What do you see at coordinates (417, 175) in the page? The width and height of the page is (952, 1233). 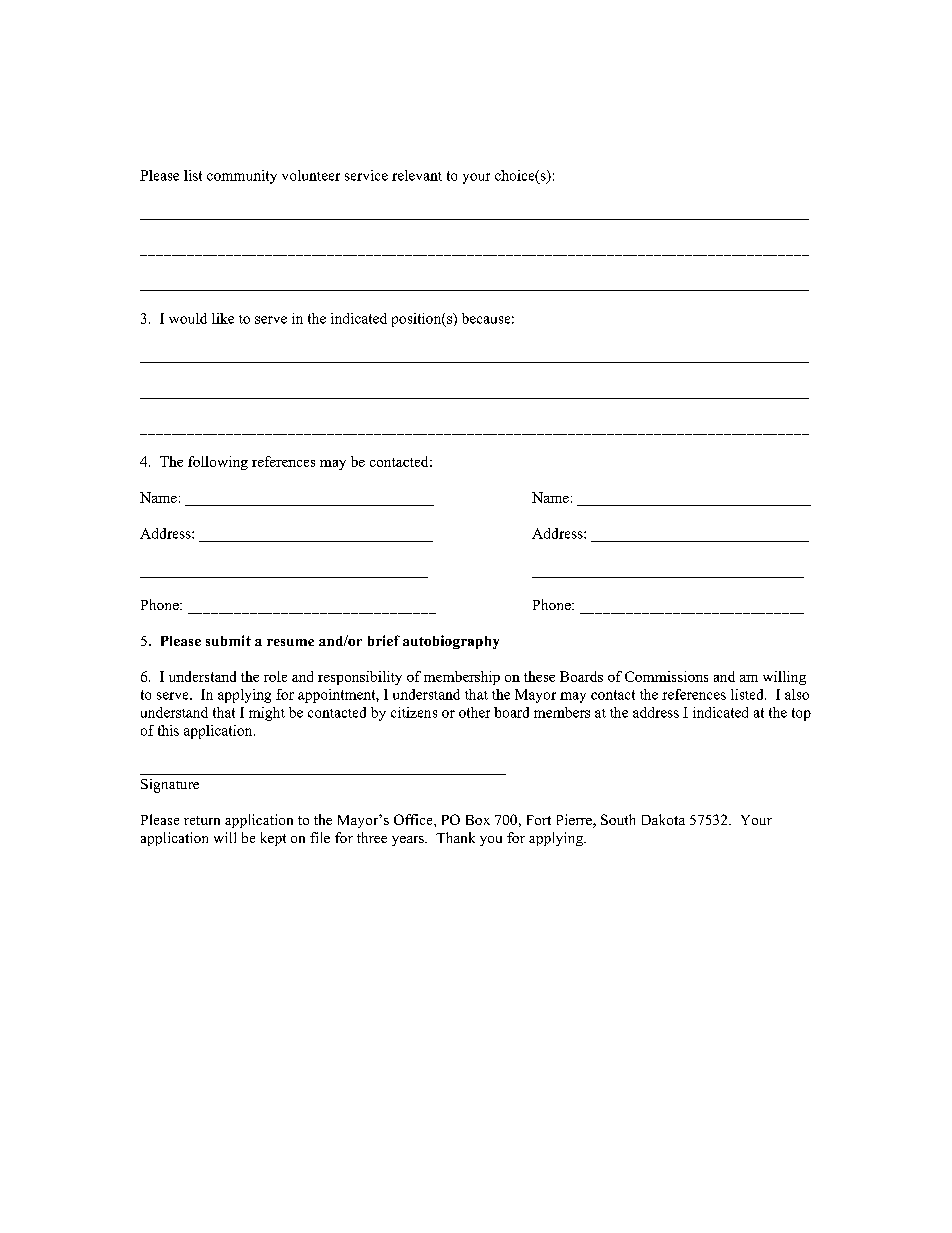 I see `relevant` at bounding box center [417, 175].
